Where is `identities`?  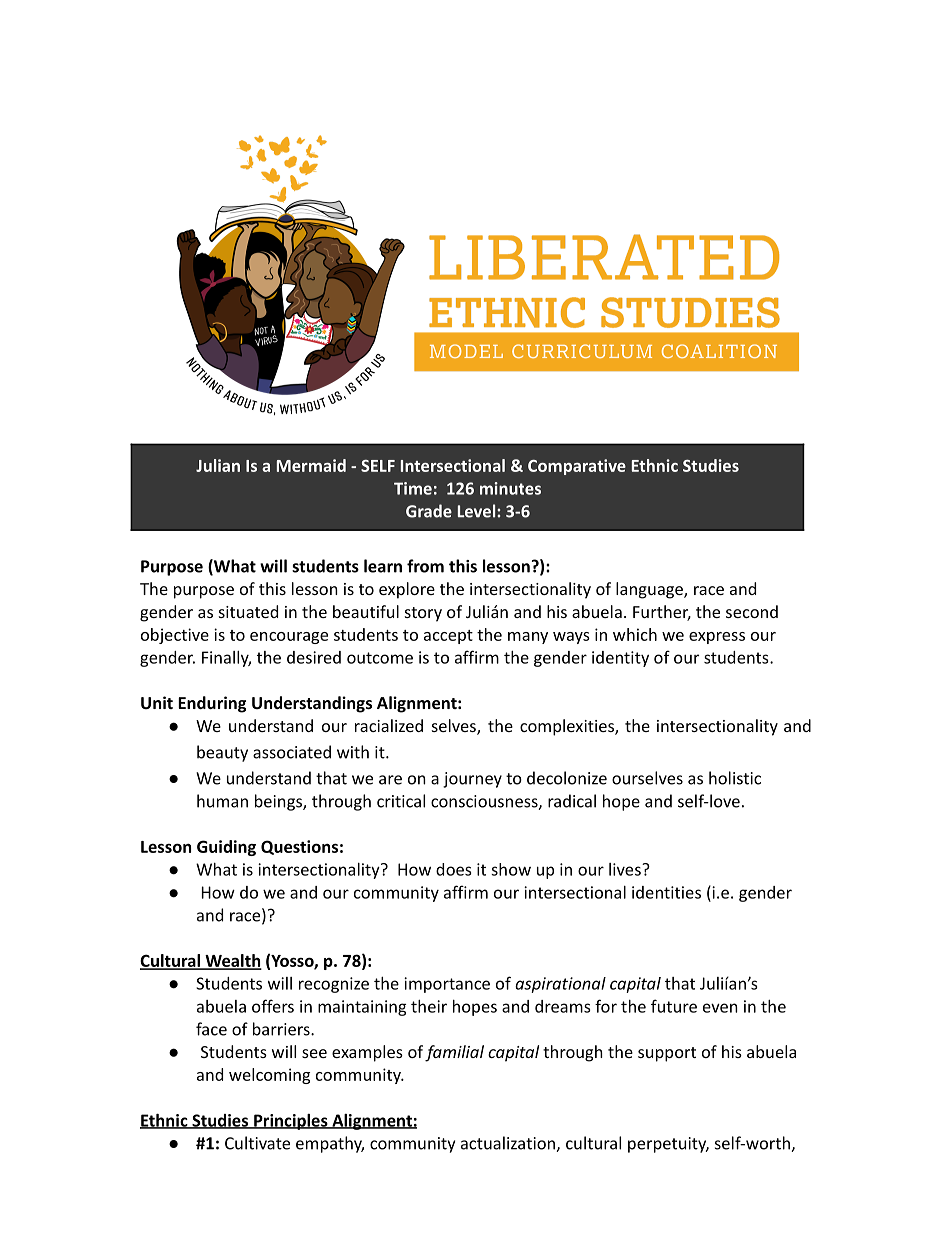 identities is located at coordinates (666, 892).
